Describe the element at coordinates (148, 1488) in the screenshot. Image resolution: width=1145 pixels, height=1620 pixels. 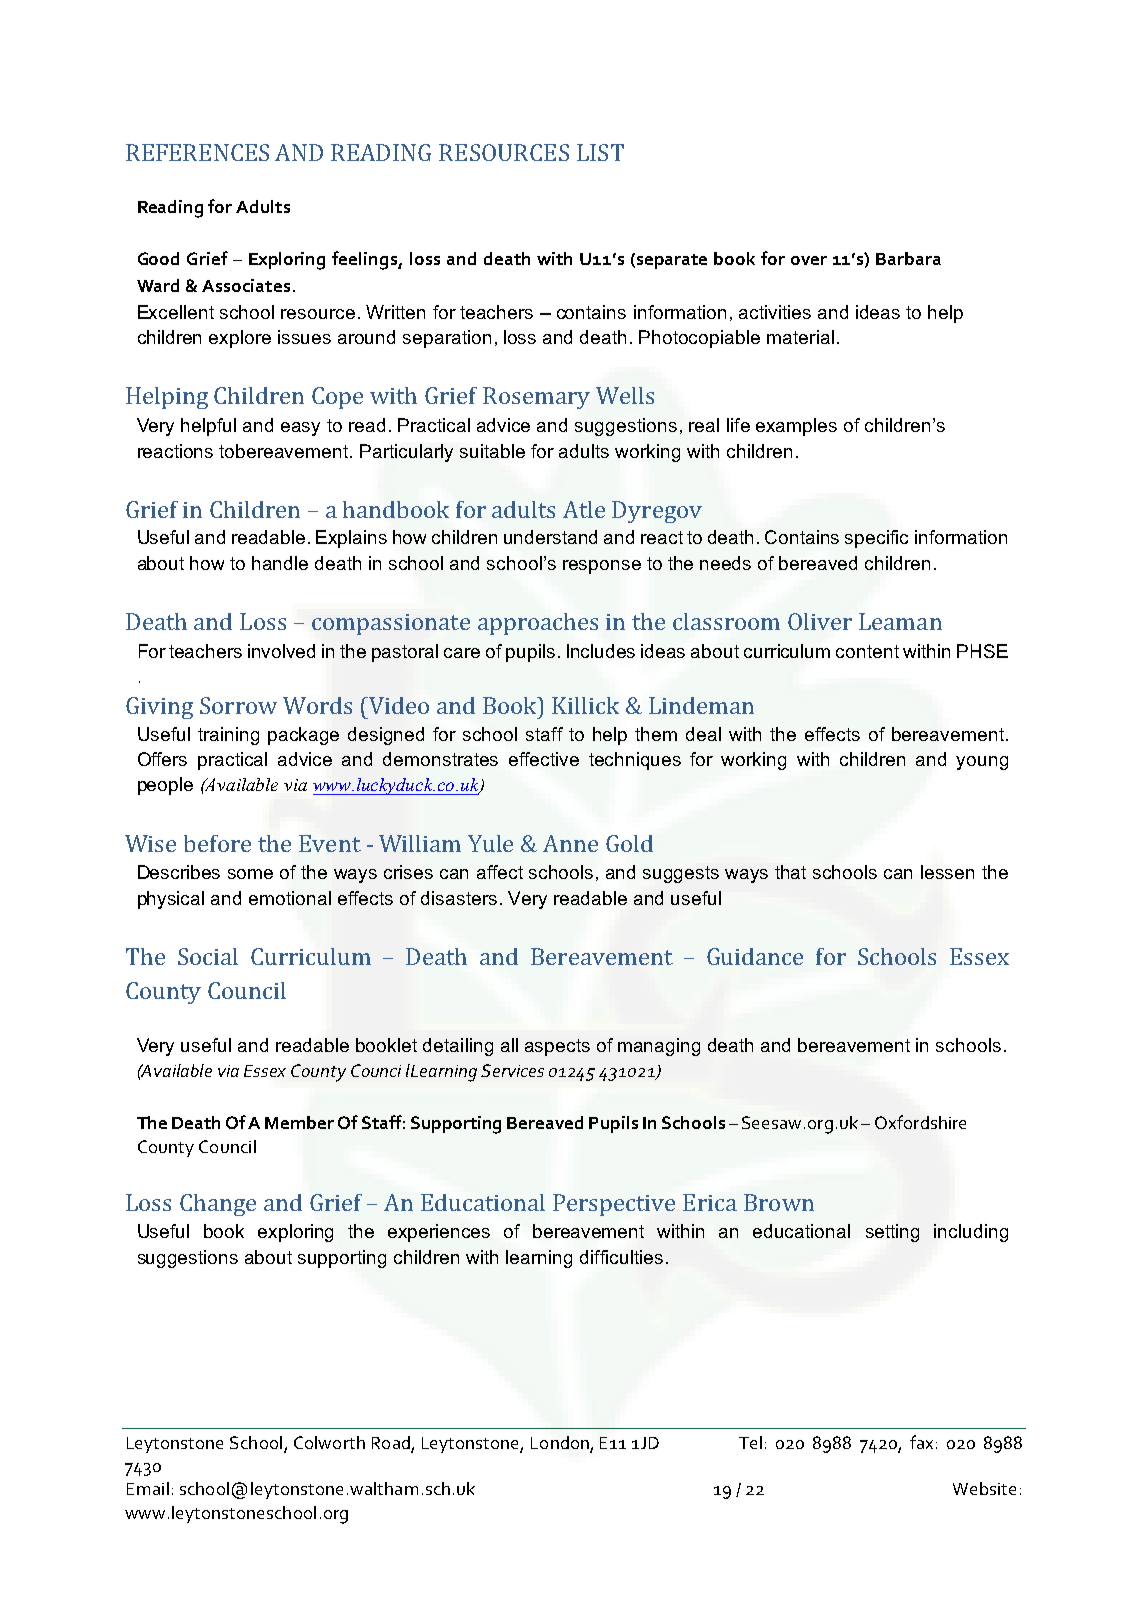
I see `Email` at that location.
